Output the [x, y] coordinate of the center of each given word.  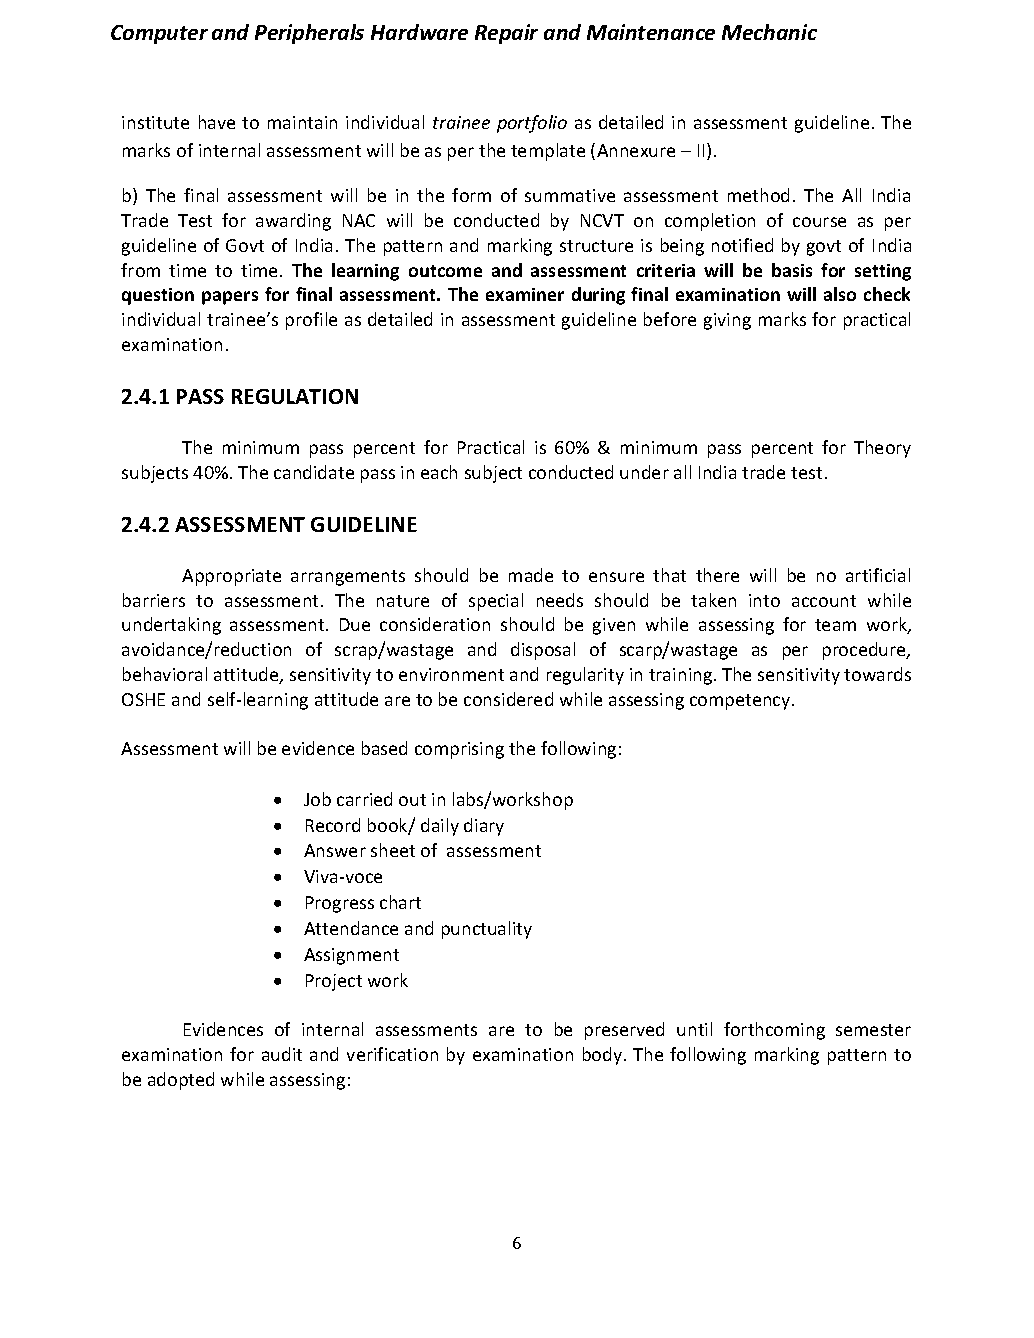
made [531, 575]
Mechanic [769, 32]
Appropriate [231, 577]
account [824, 601]
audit [282, 1054]
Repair [506, 34]
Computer [159, 34]
